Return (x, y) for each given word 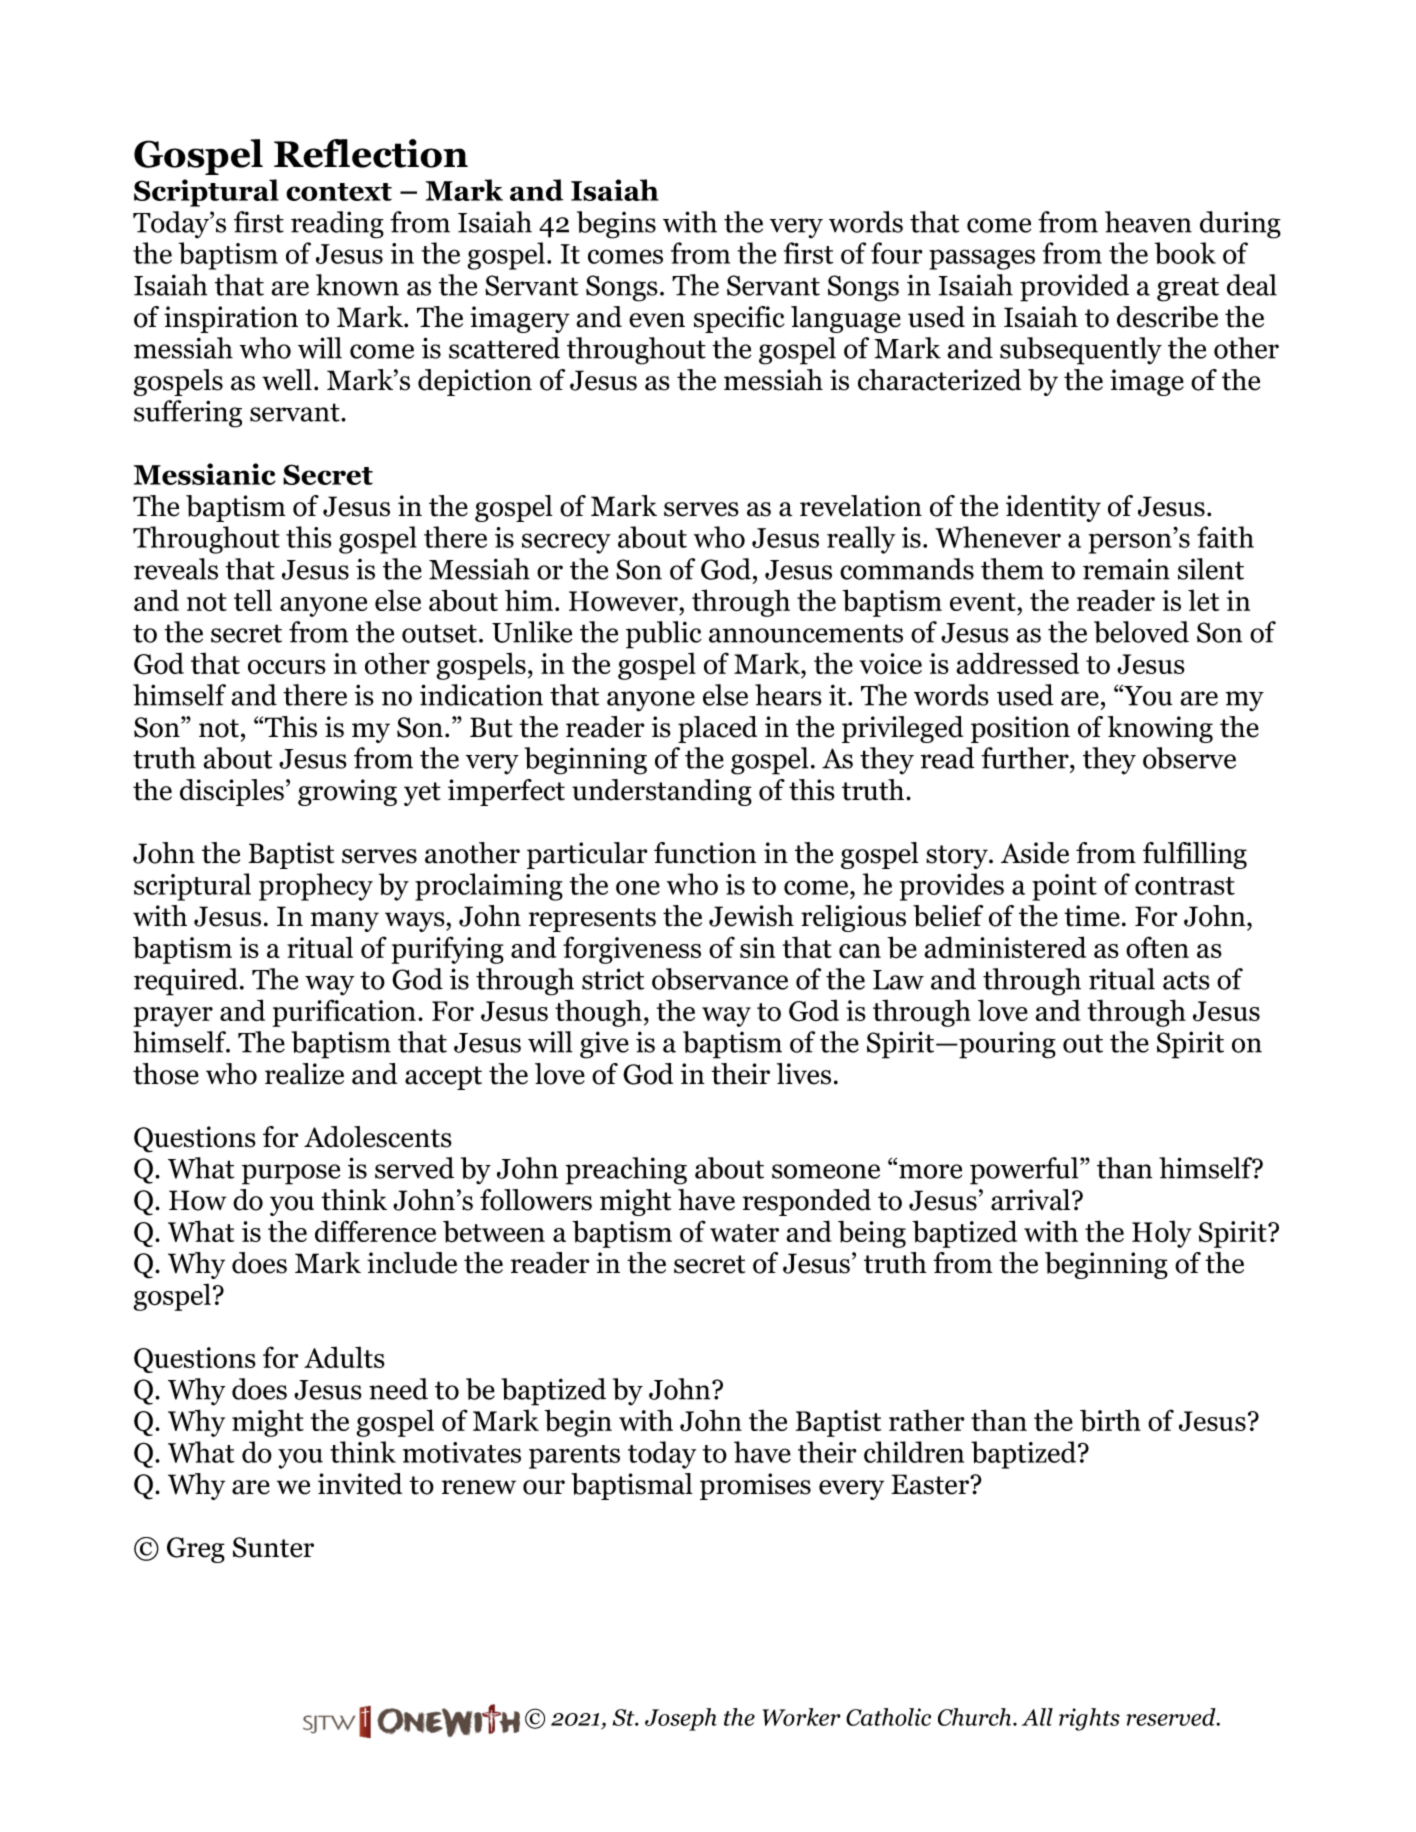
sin (757, 947)
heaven (1148, 222)
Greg (196, 1550)
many (345, 922)
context (339, 192)
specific (739, 319)
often (1157, 947)
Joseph (681, 1719)
